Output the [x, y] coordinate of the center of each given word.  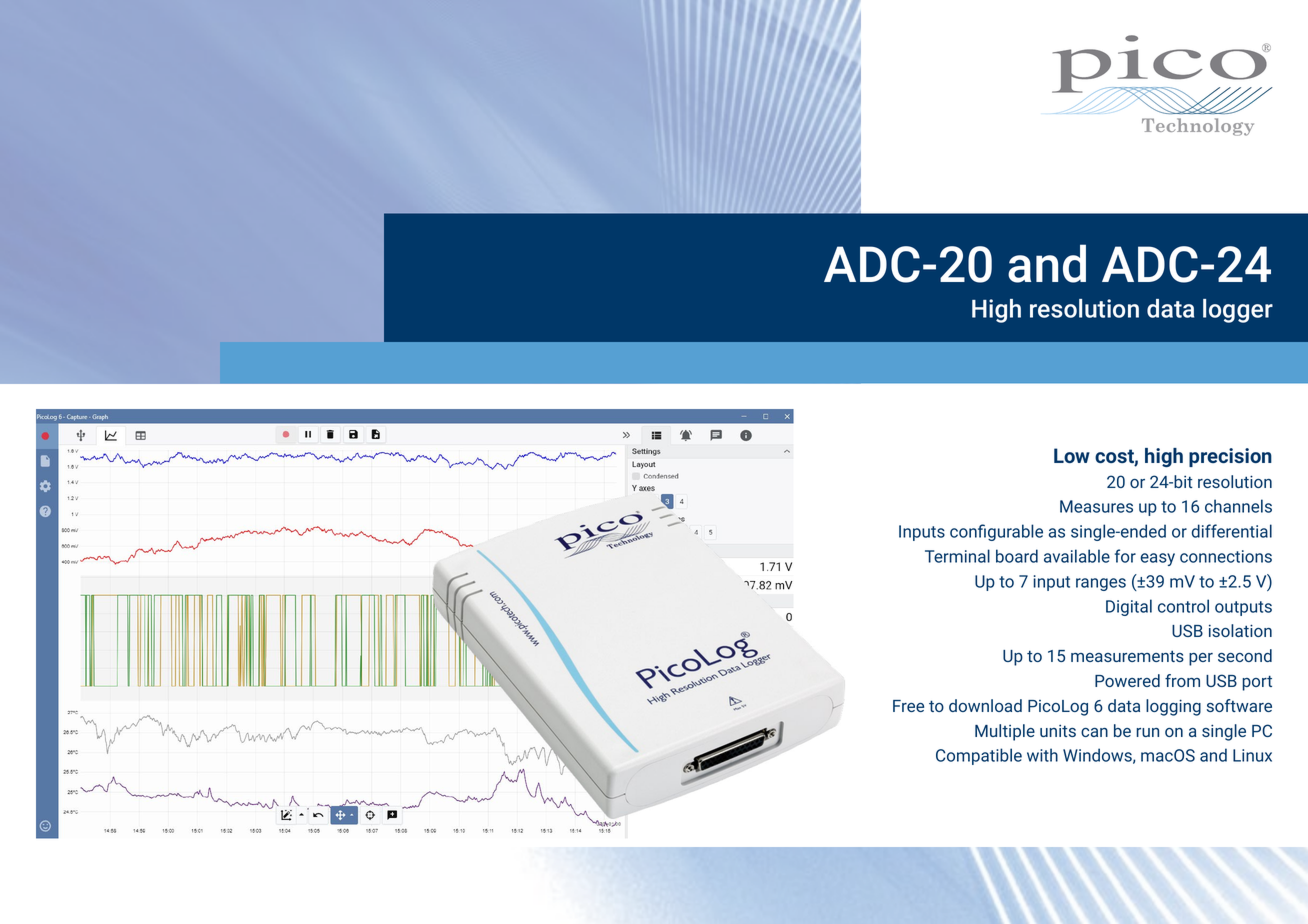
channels [1238, 506]
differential [1232, 531]
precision [1230, 457]
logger [1238, 311]
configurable [996, 532]
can [1094, 732]
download [985, 705]
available [1077, 556]
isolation [1240, 630]
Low [1072, 455]
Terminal [957, 556]
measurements [1127, 656]
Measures [1096, 506]
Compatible [979, 756]
